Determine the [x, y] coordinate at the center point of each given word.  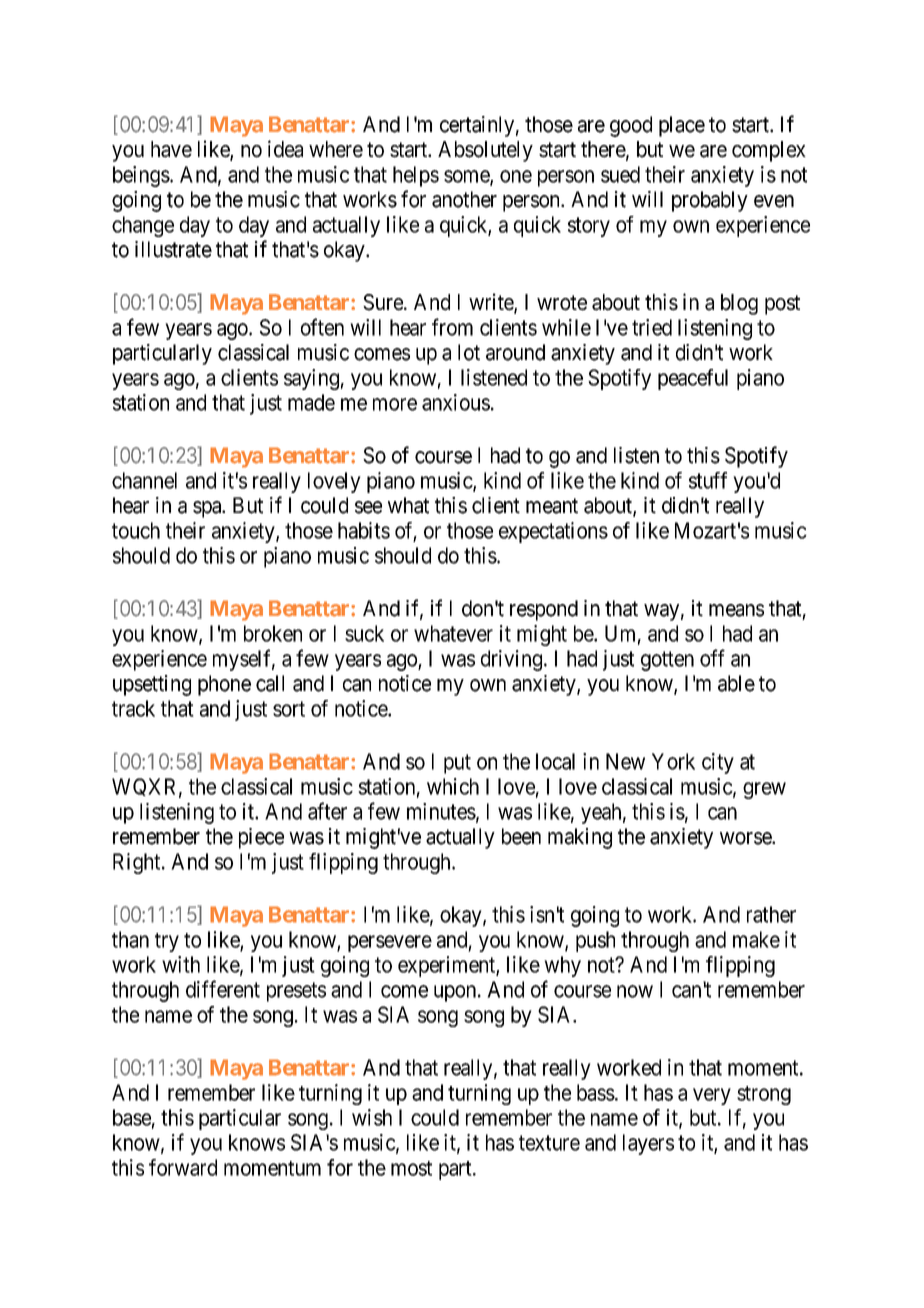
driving [511, 660]
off [712, 658]
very [712, 1096]
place [682, 126]
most [411, 1168]
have [171, 149]
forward [183, 1167]
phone [224, 685]
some [467, 177]
